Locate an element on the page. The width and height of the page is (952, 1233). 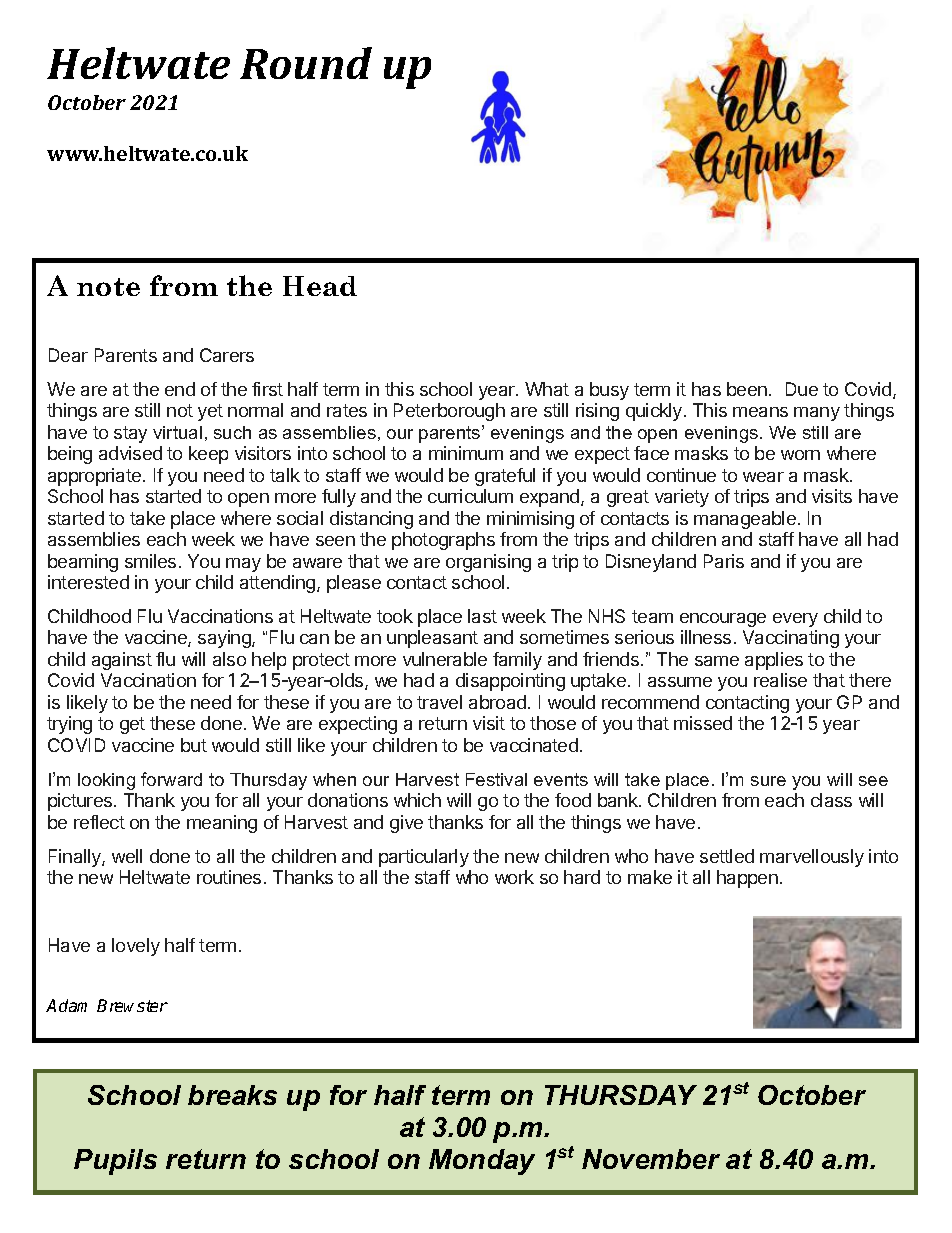
been is located at coordinates (747, 389).
